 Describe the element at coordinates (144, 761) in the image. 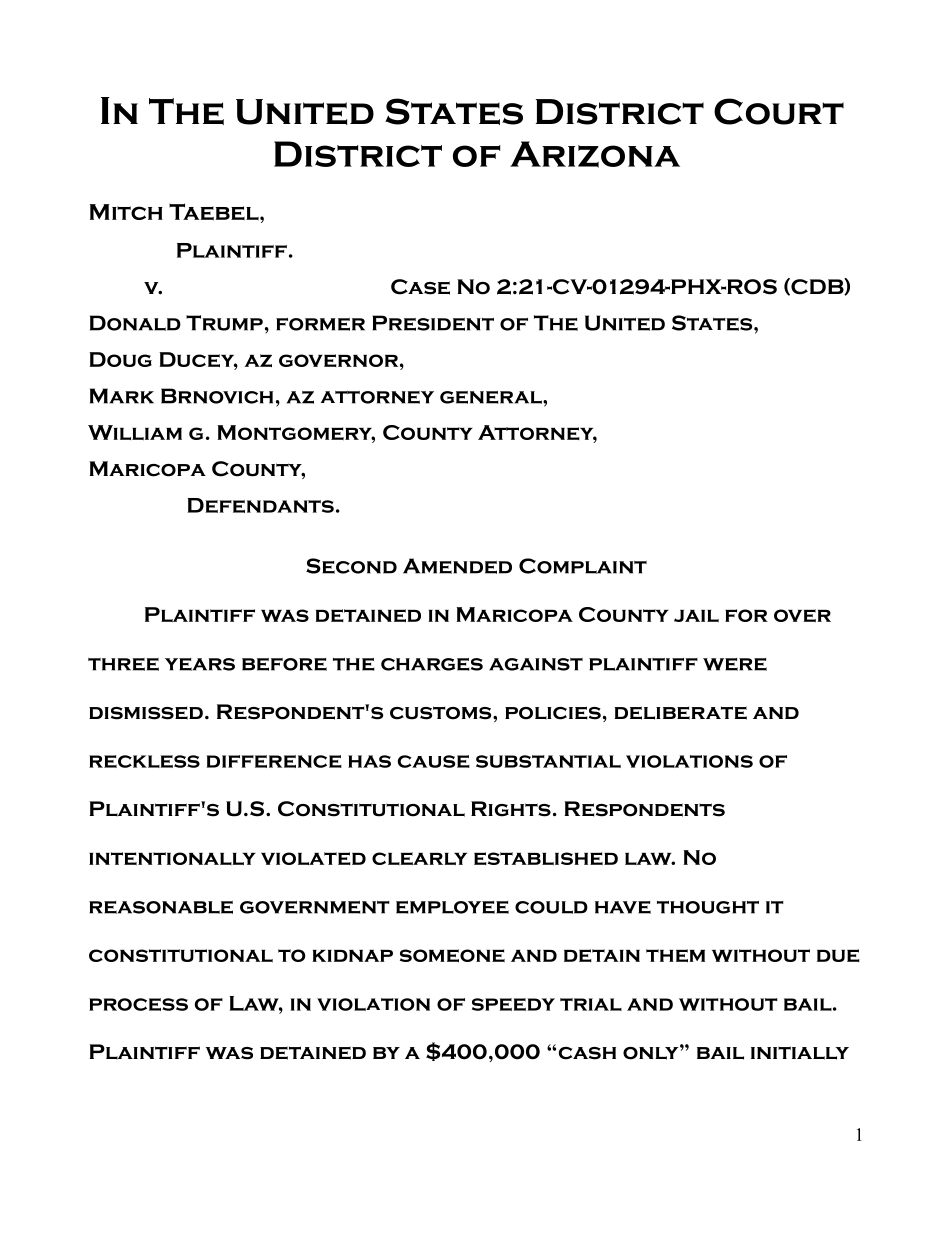

I see `reckless` at that location.
